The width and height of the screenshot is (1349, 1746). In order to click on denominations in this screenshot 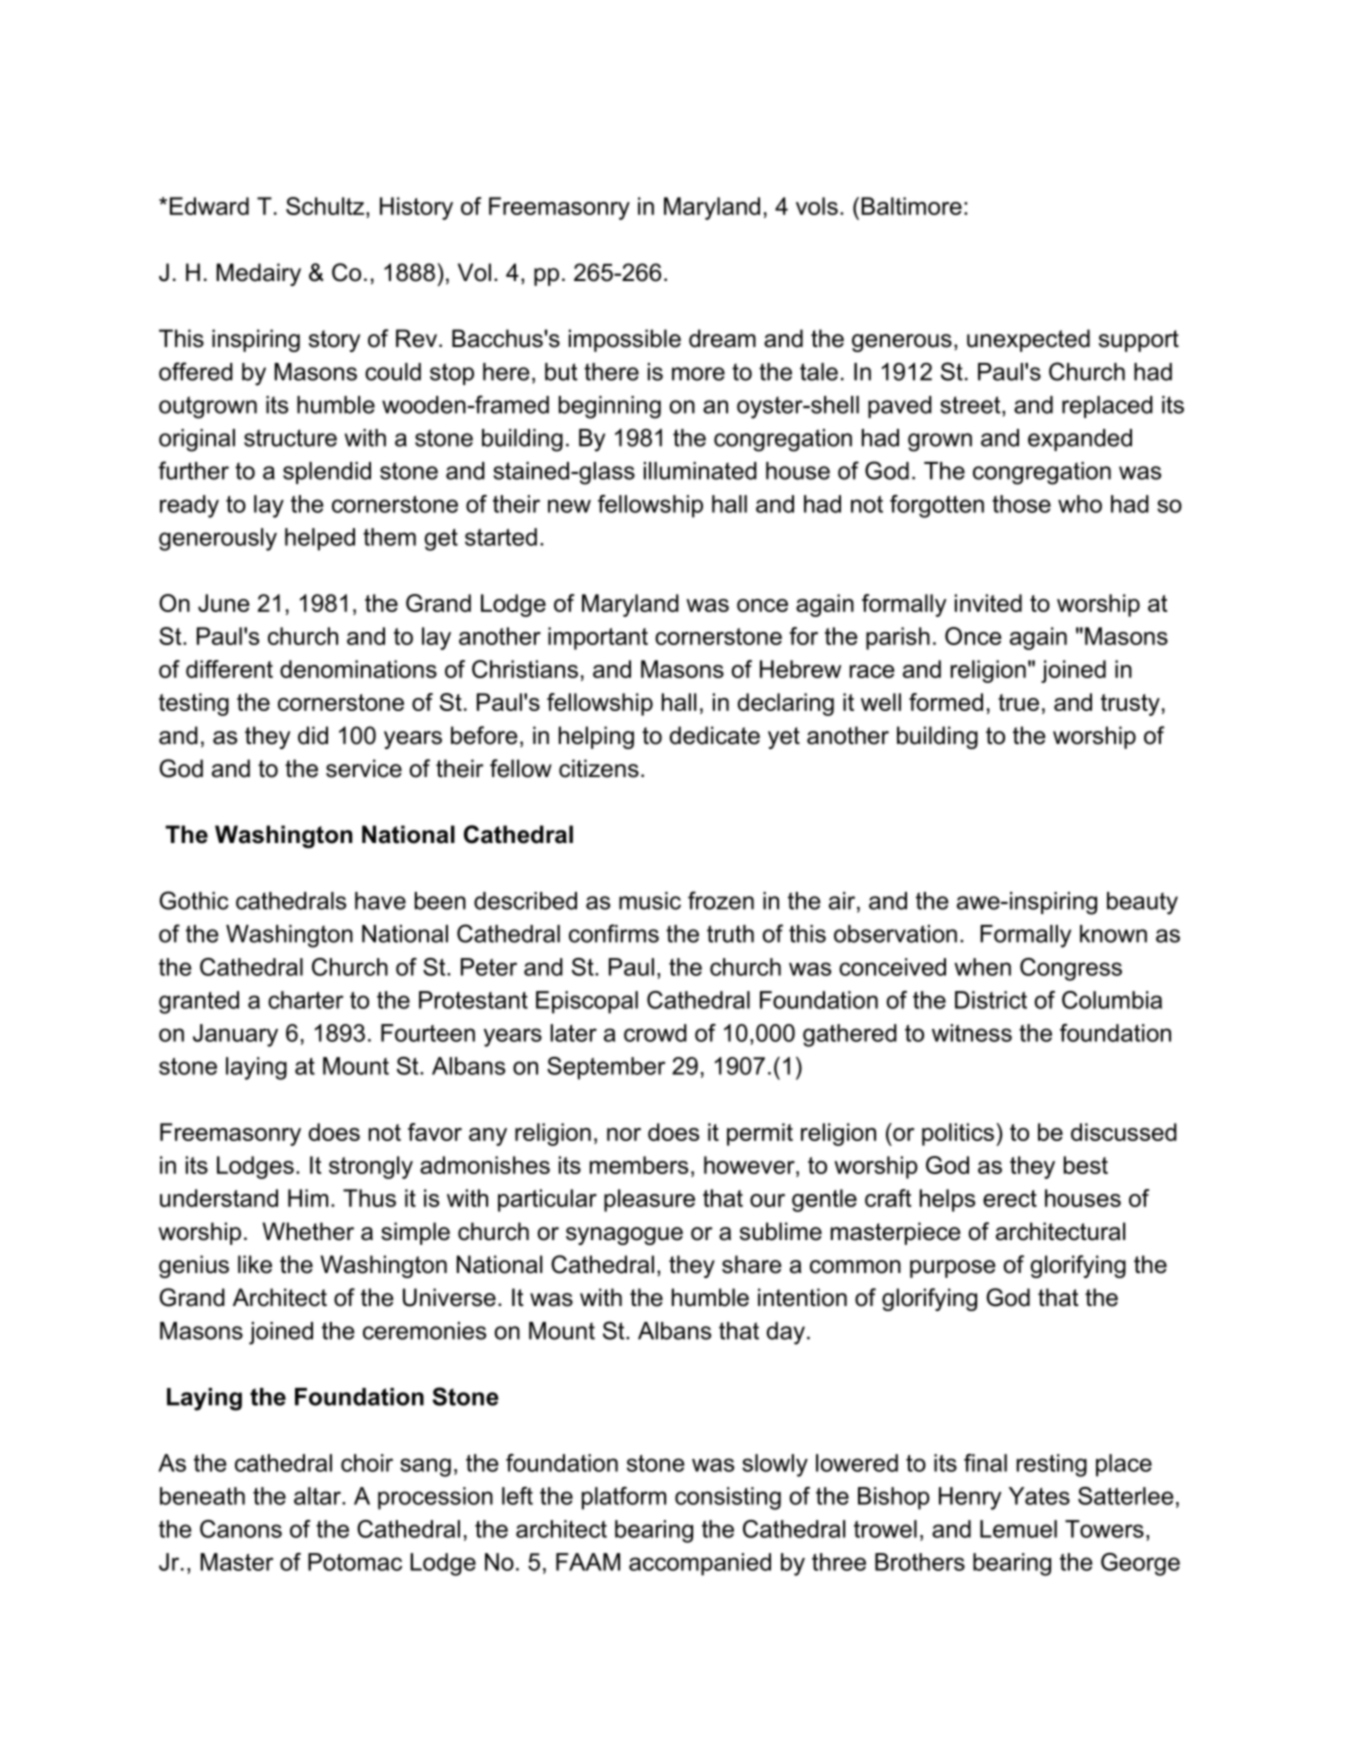, I will do `click(358, 669)`.
